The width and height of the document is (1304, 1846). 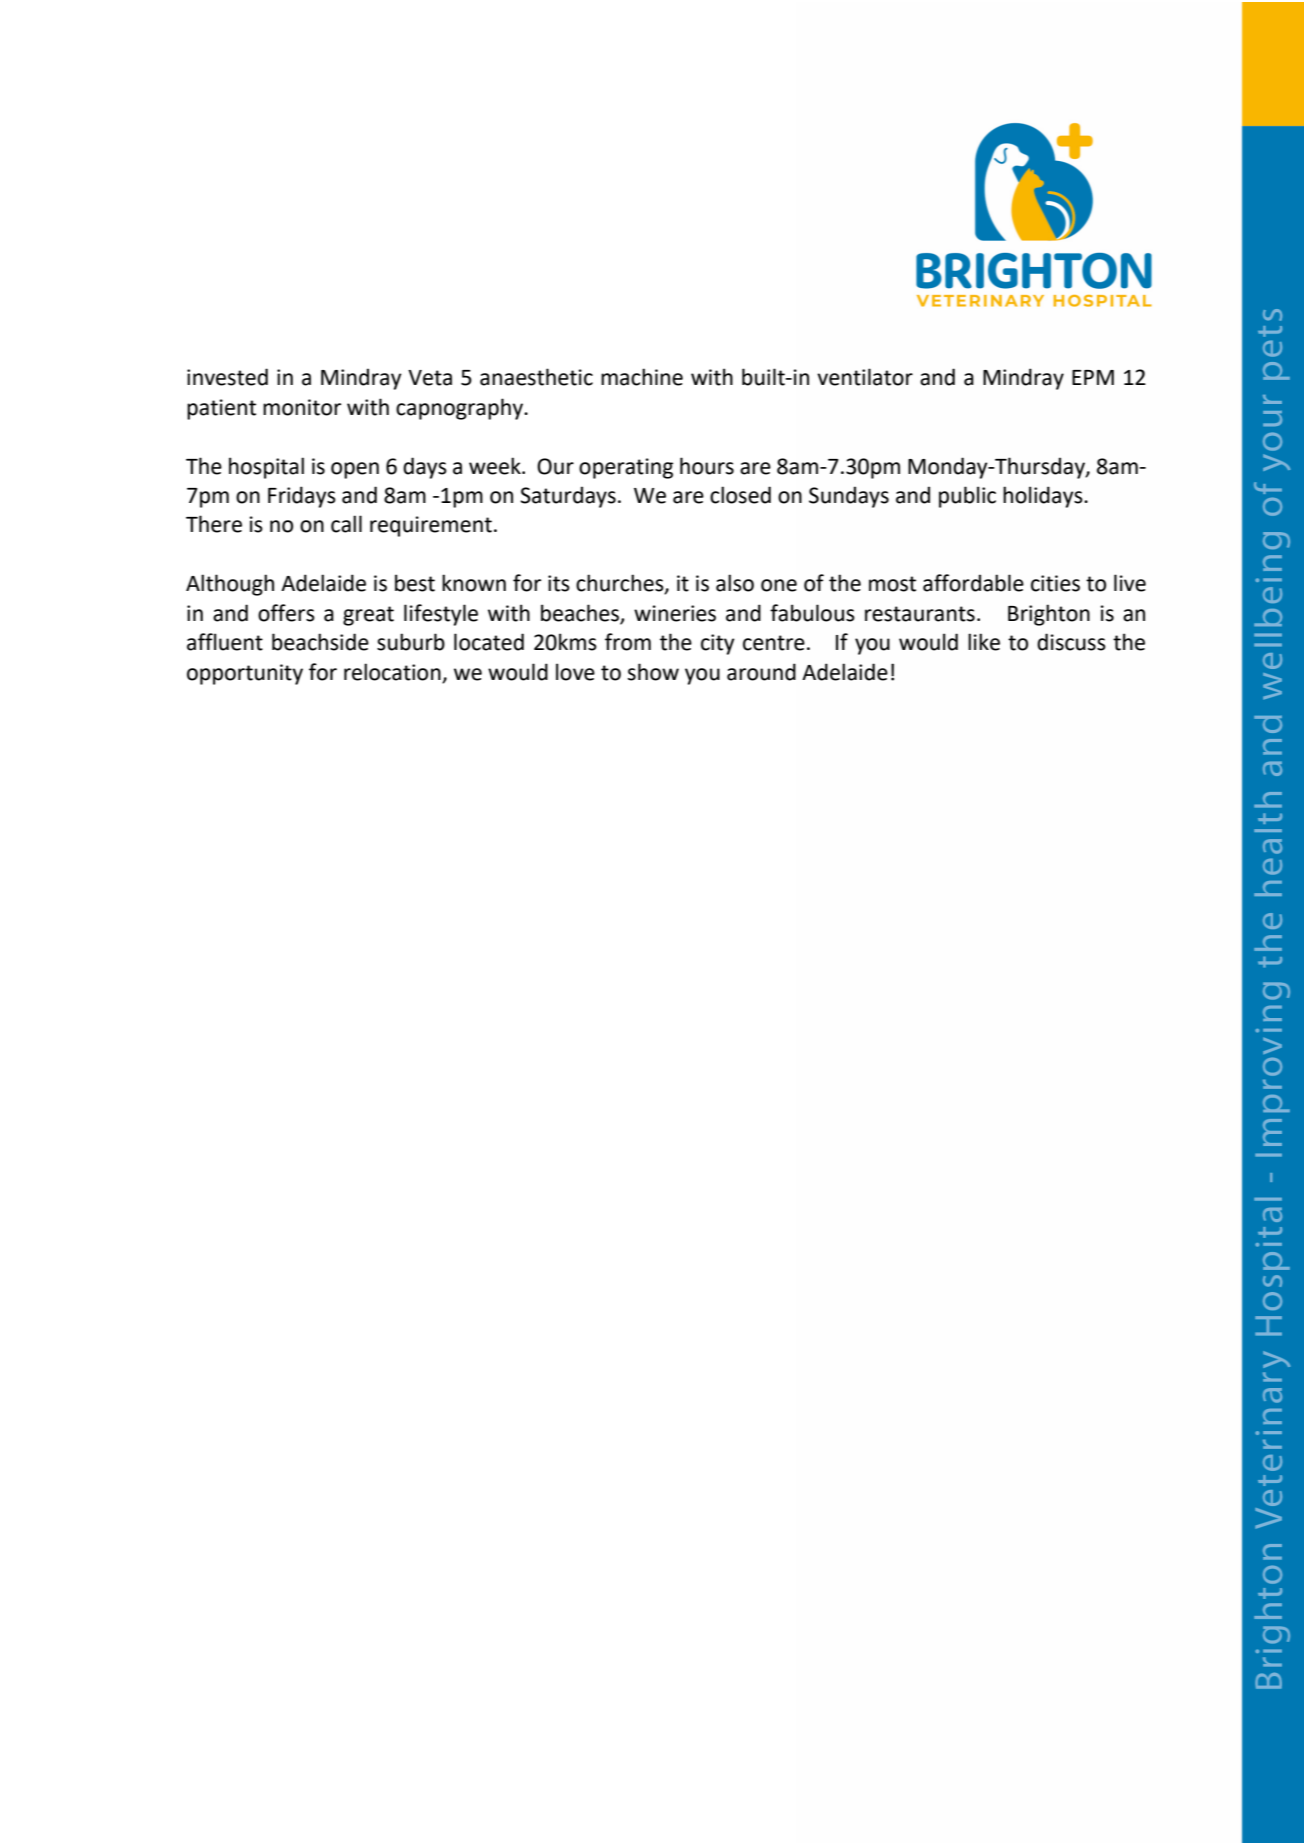 I want to click on invested, so click(x=227, y=377).
